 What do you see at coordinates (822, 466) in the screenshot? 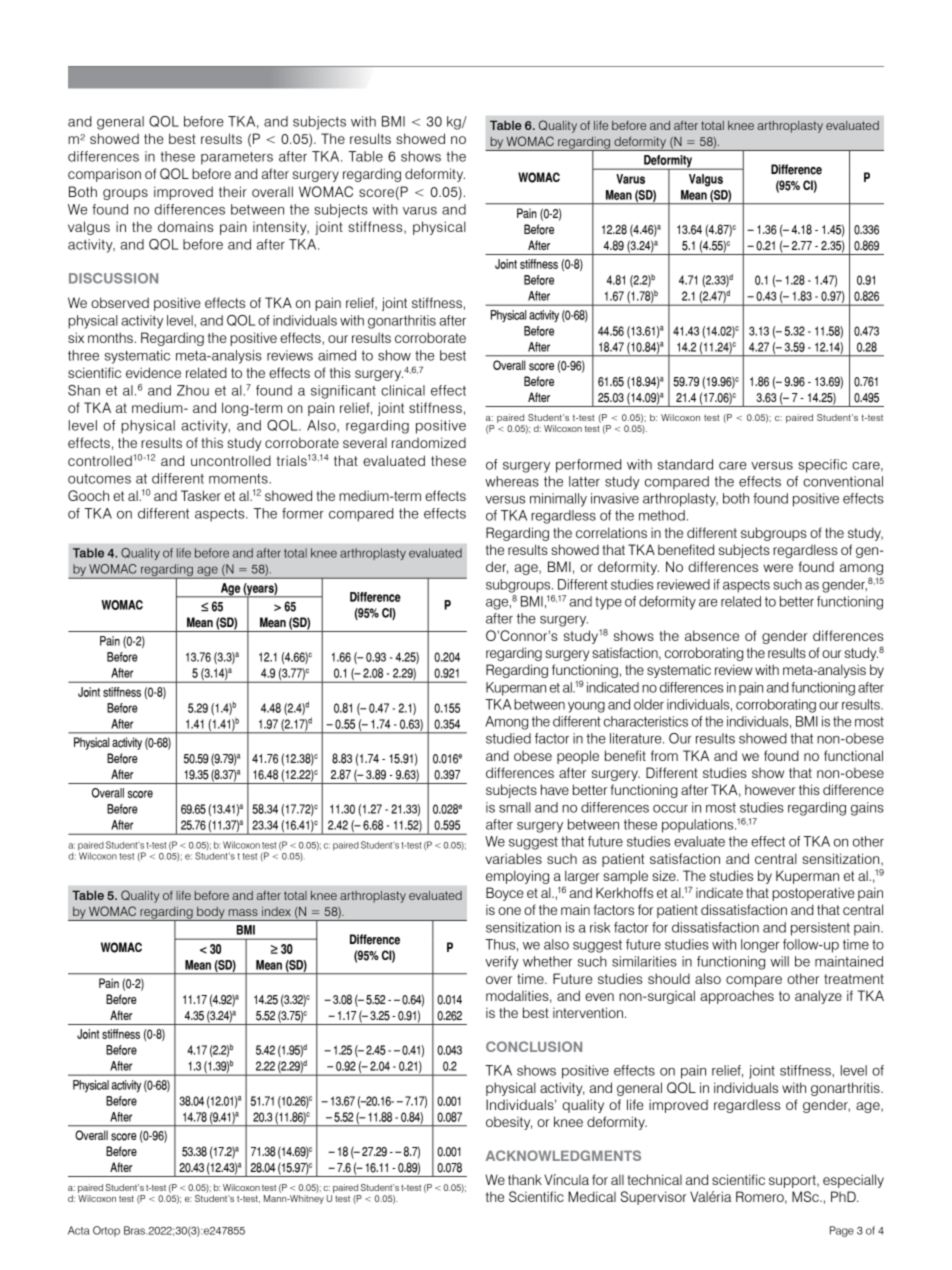
I see `specific` at bounding box center [822, 466].
